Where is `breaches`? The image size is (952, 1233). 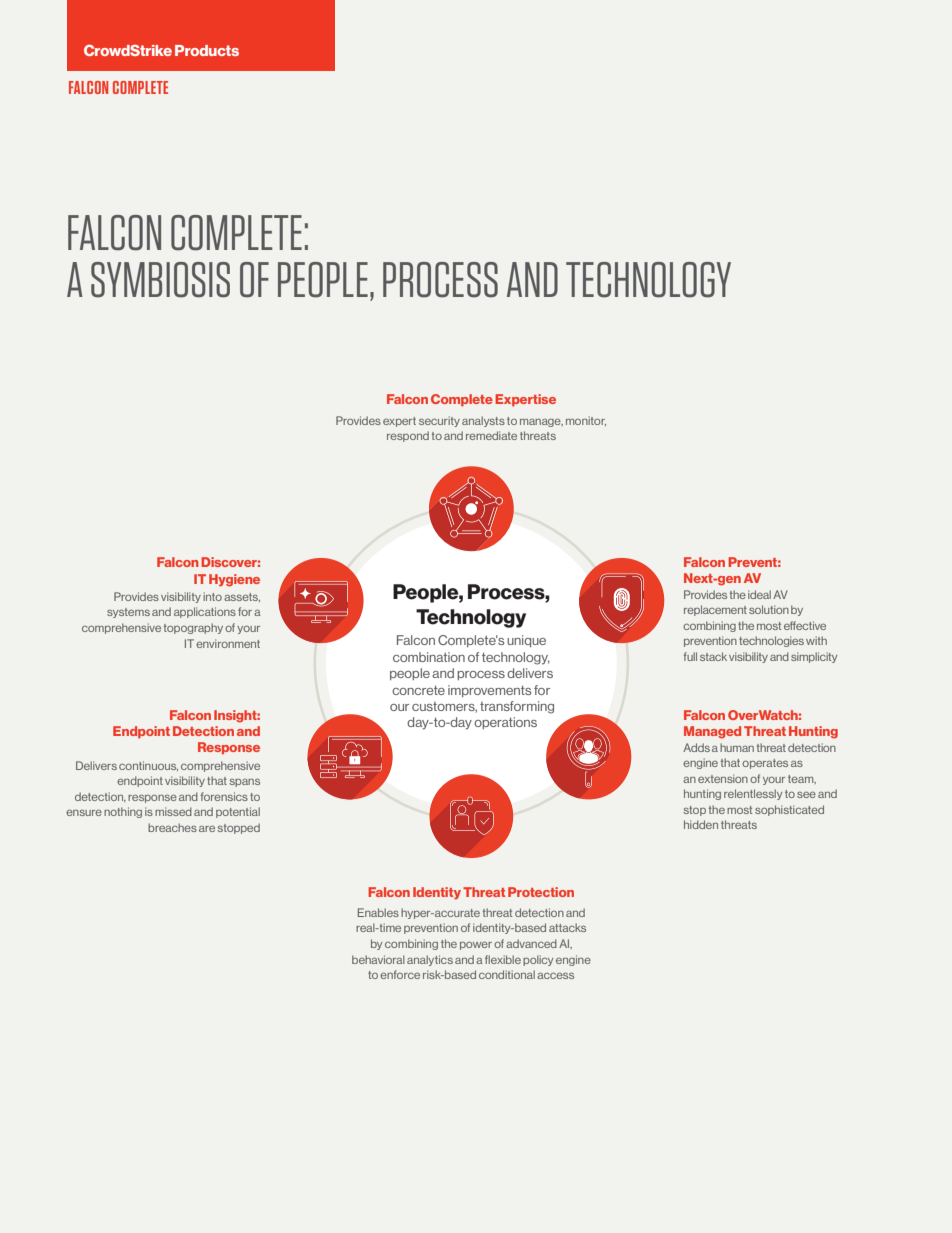
breaches is located at coordinates (172, 827).
